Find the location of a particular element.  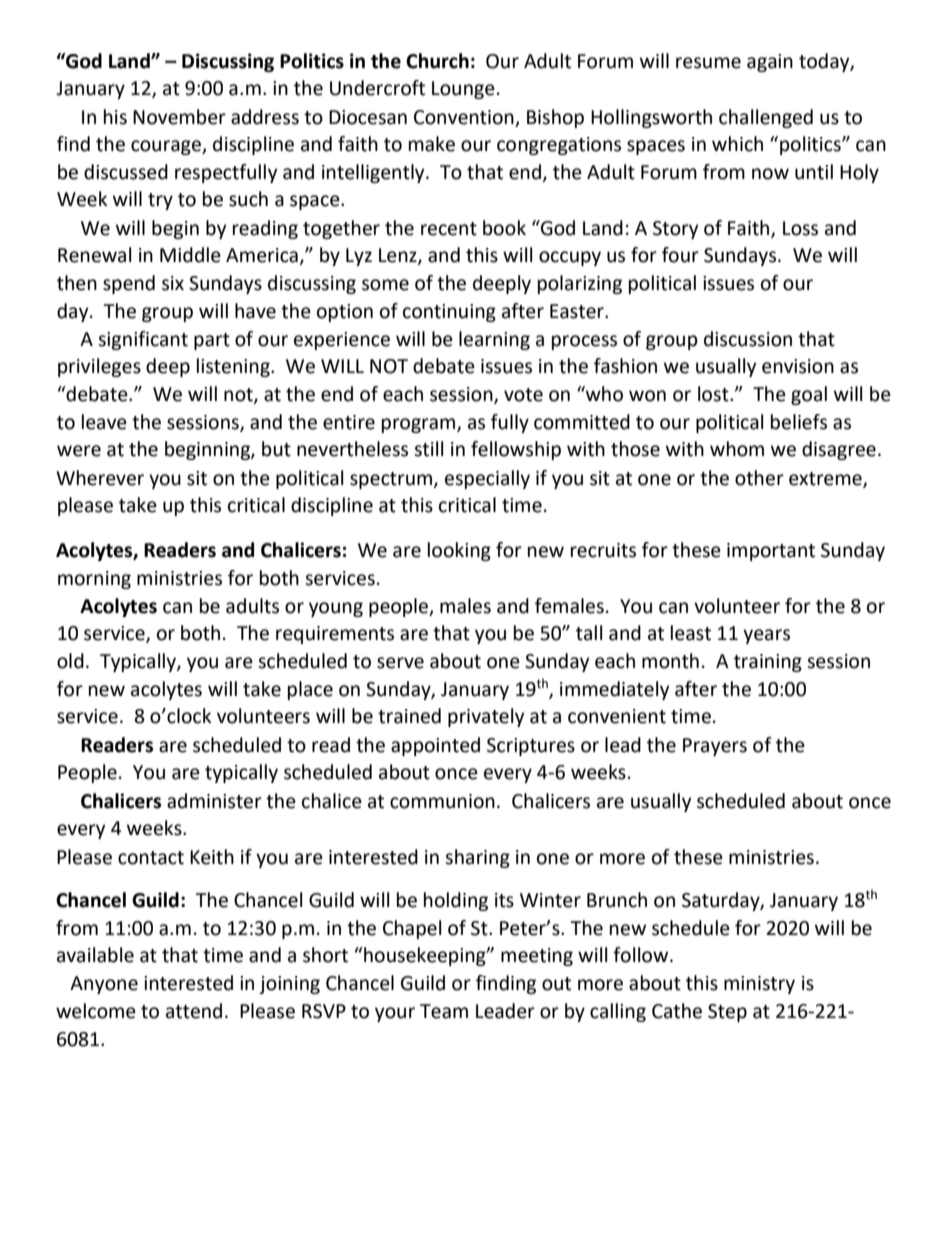

important is located at coordinates (771, 552).
